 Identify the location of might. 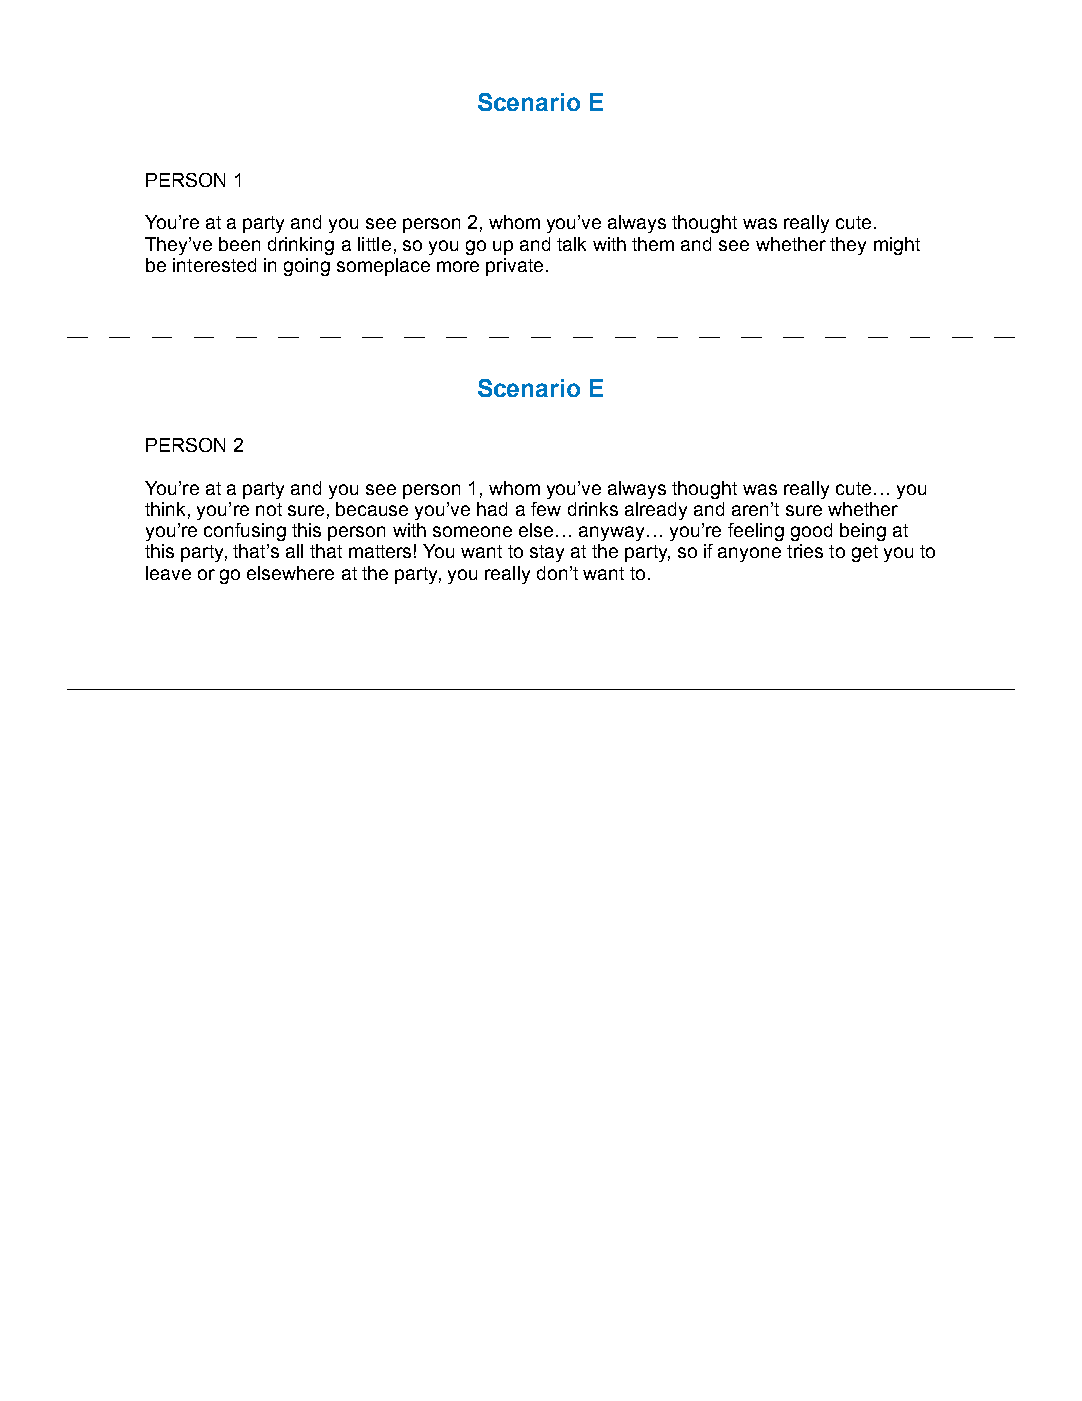
(897, 246).
